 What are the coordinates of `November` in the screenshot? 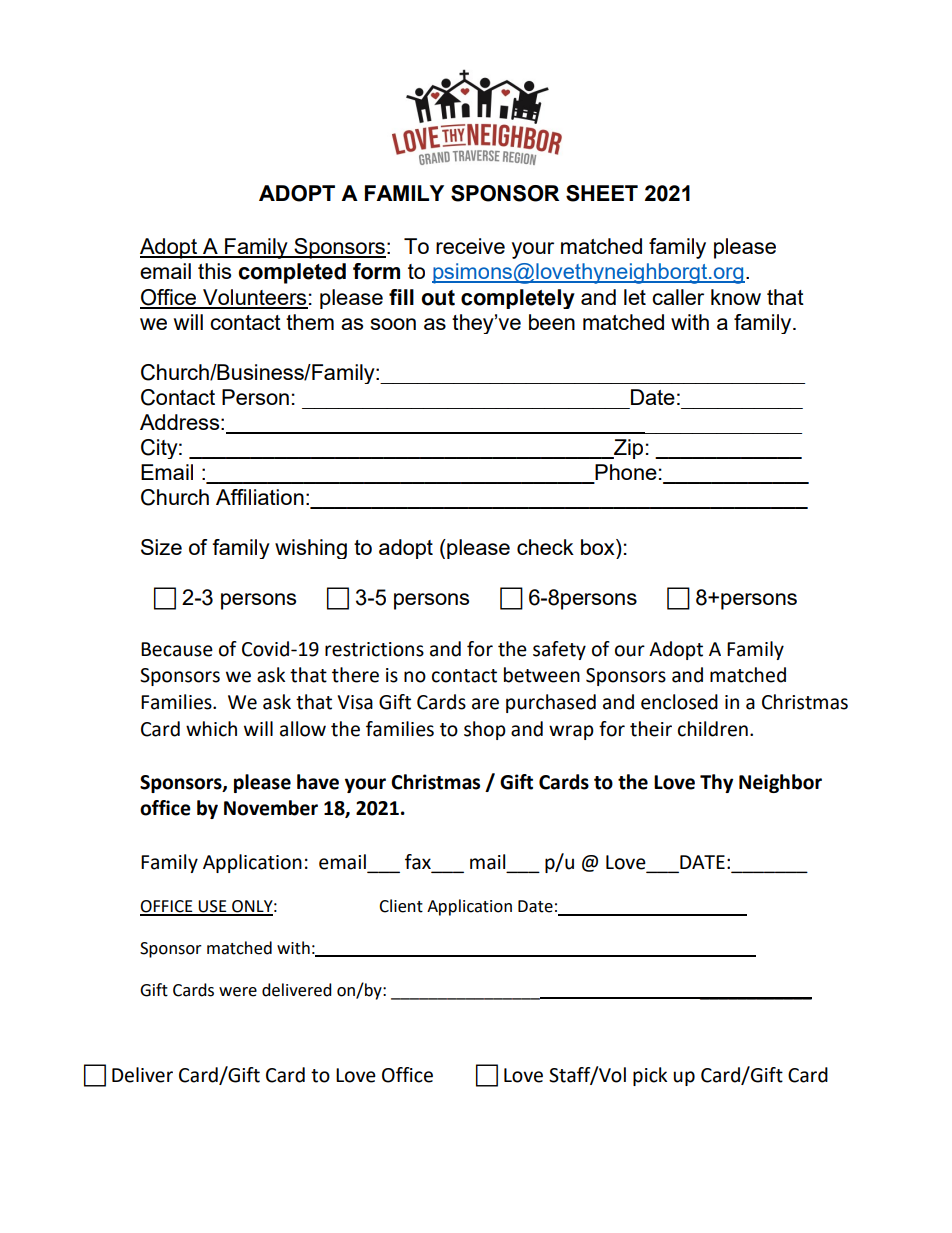 It's located at (271, 808).
